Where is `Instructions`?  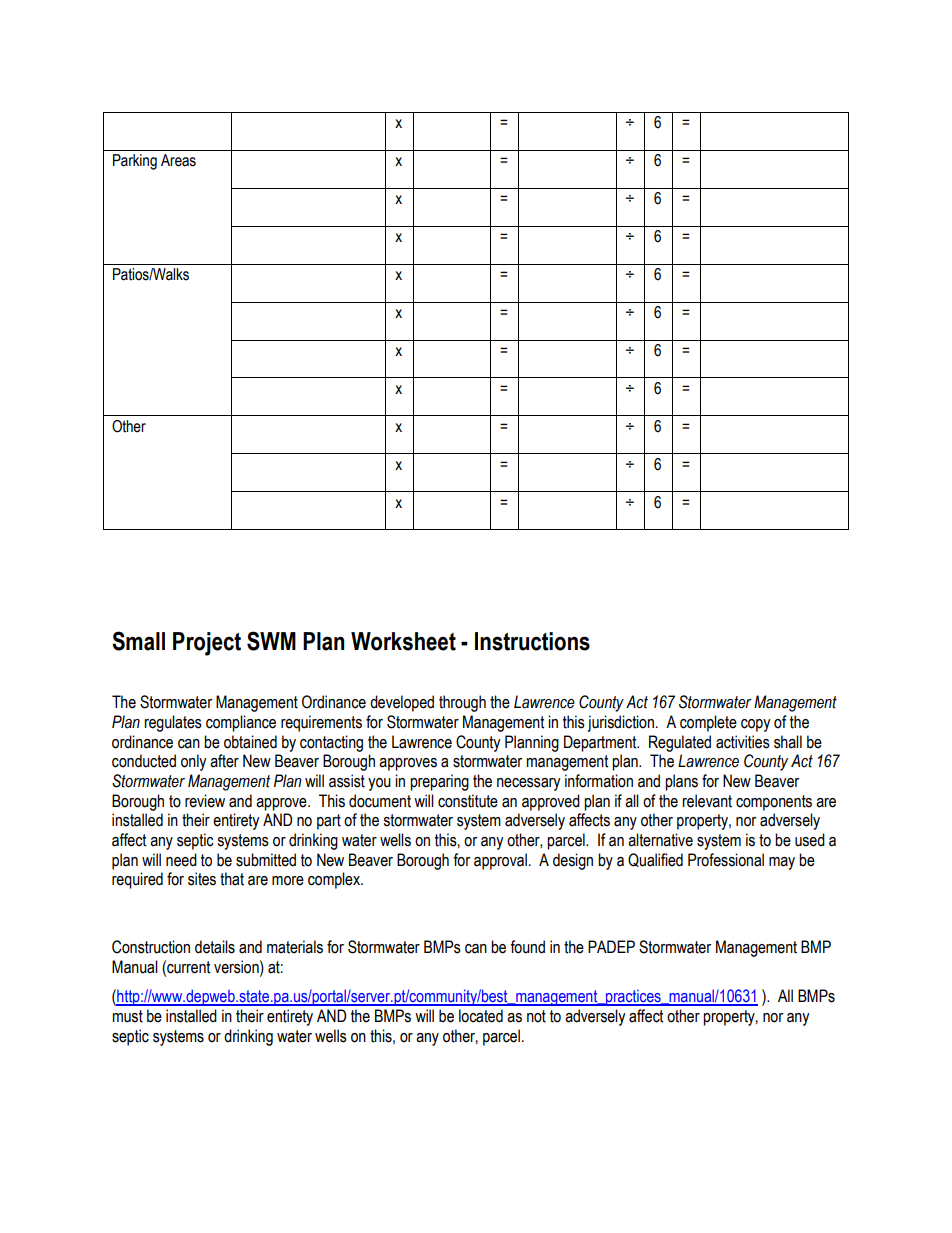
Instructions is located at coordinates (532, 641).
